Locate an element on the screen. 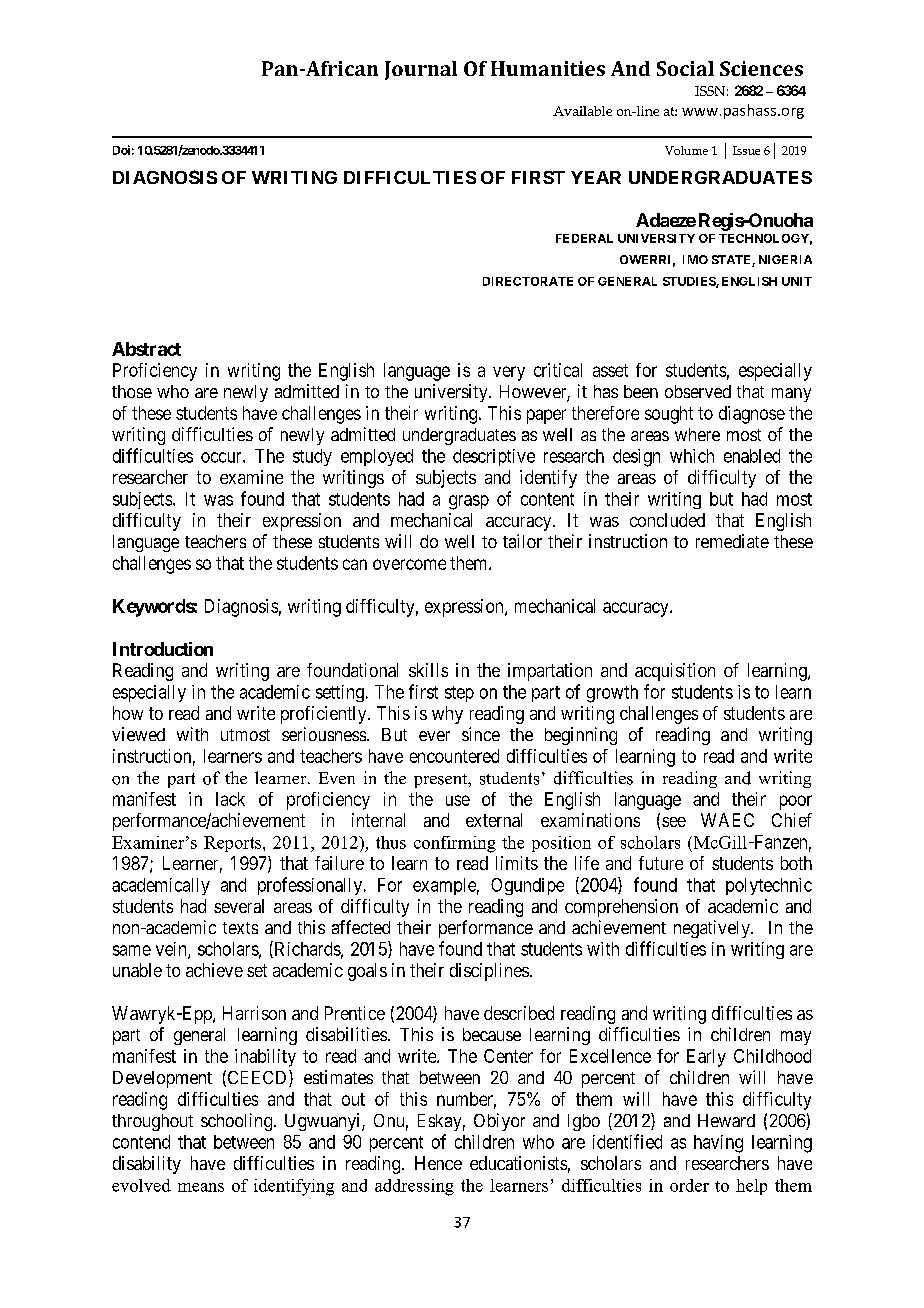 The image size is (924, 1308). which is located at coordinates (692, 456).
